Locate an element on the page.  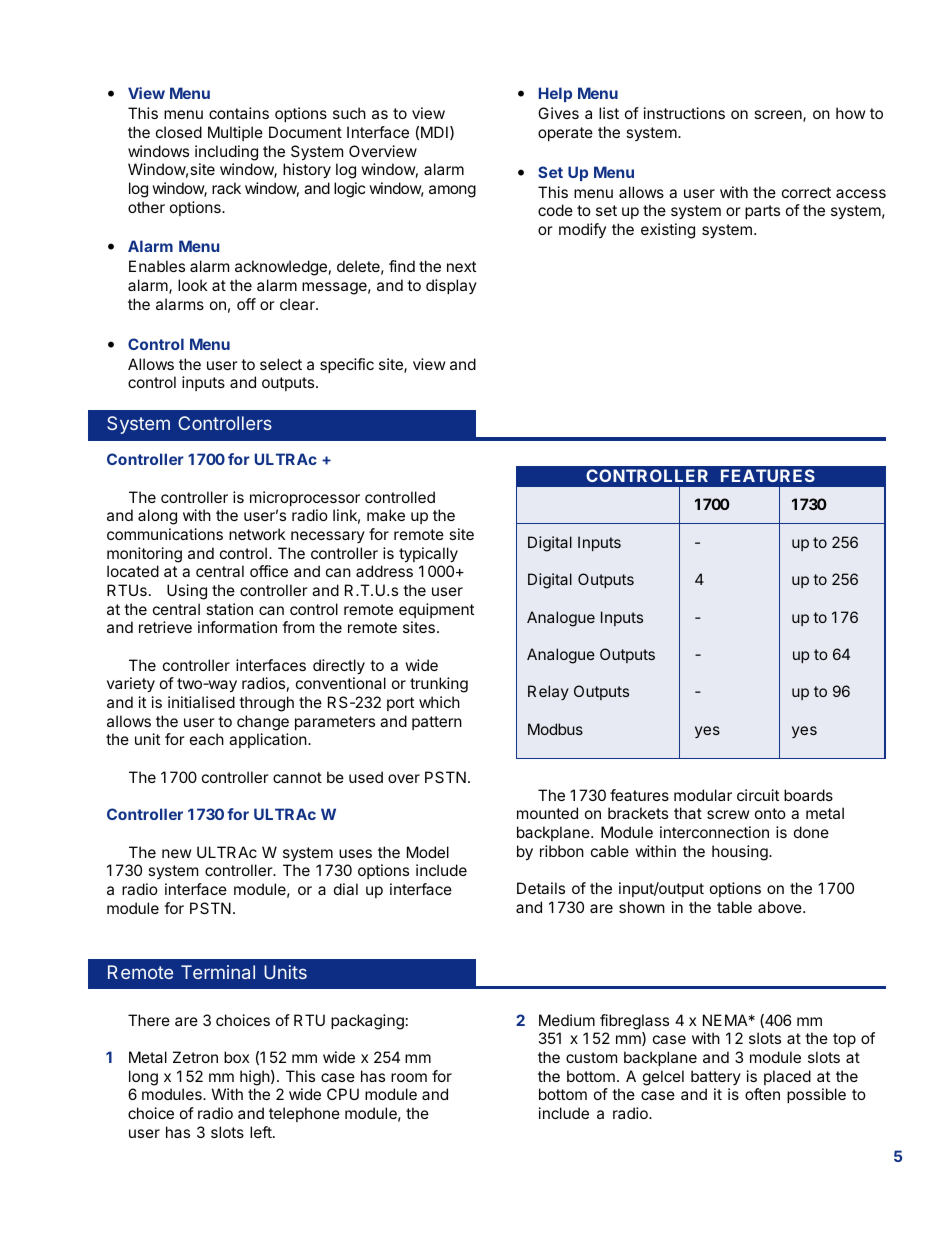
existing is located at coordinates (668, 231).
